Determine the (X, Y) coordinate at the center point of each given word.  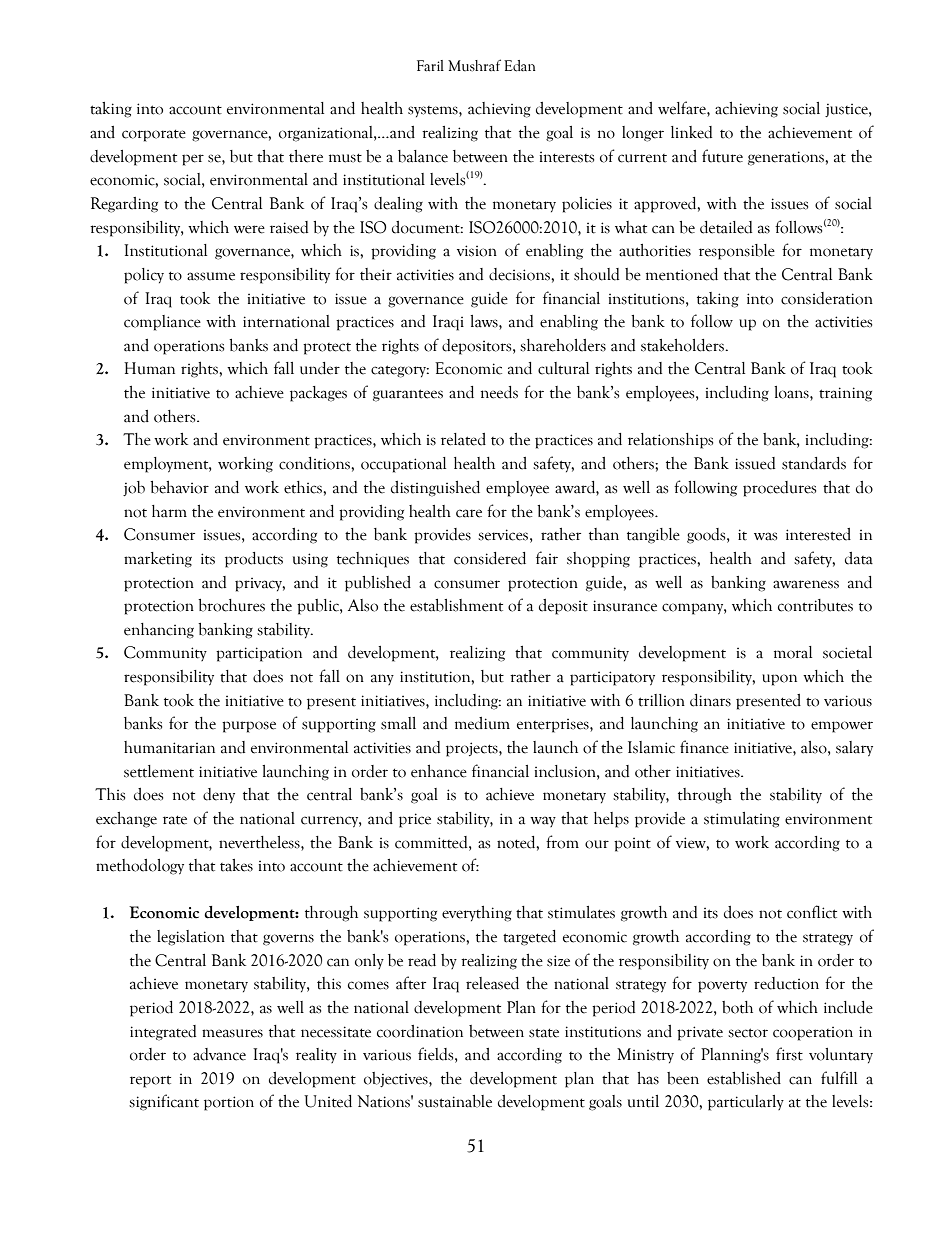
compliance (162, 323)
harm (169, 511)
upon (779, 680)
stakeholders (683, 345)
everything (477, 914)
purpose (249, 727)
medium (482, 723)
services (503, 535)
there (306, 156)
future (722, 156)
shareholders (563, 345)
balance (423, 156)
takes (236, 865)
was (765, 536)
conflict (812, 912)
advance (219, 1054)
